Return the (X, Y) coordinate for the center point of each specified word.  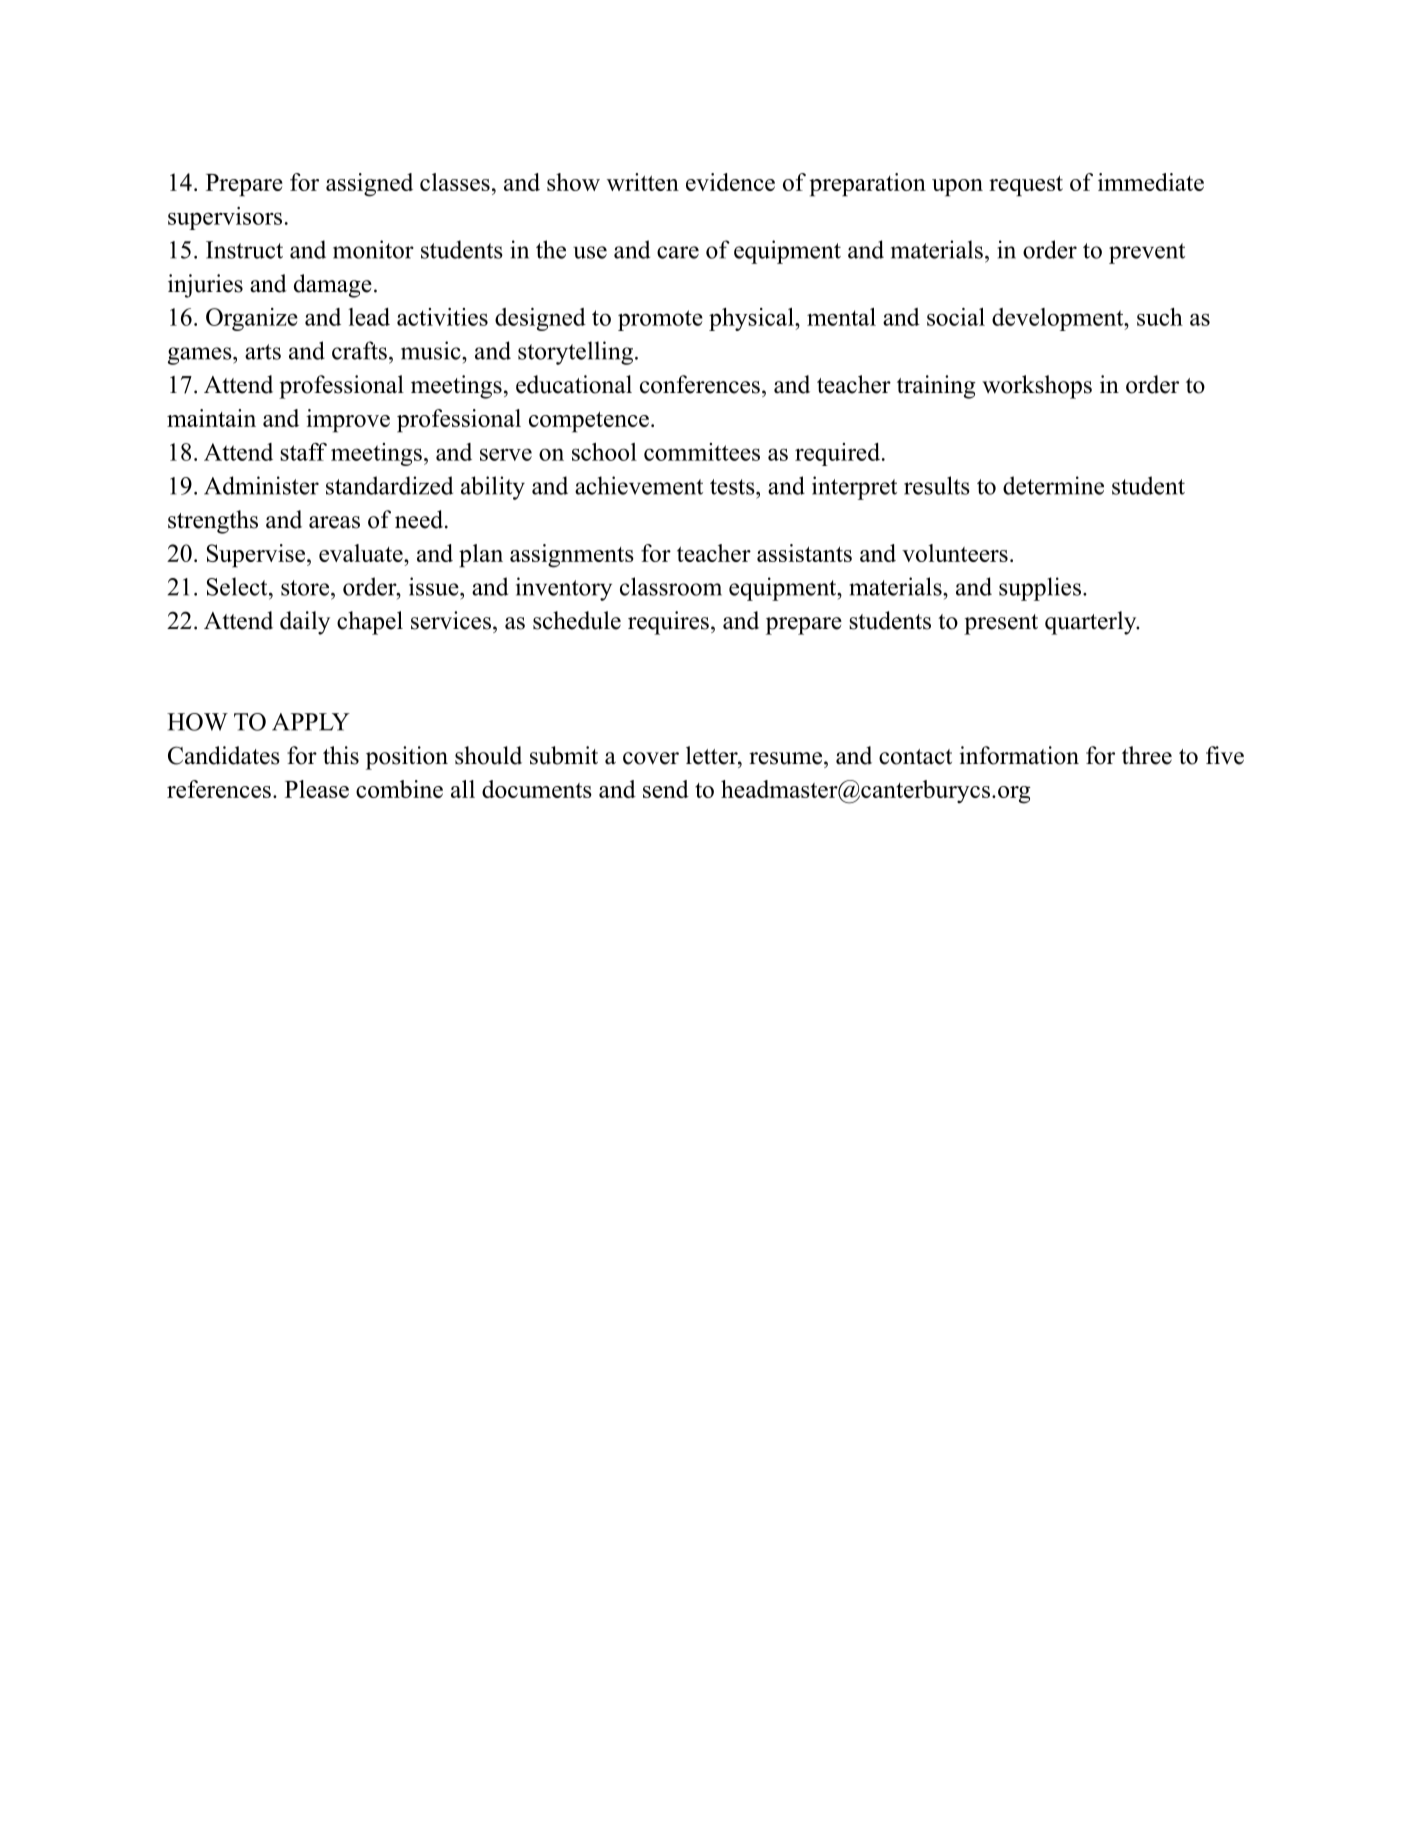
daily (305, 623)
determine (1053, 485)
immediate (1151, 182)
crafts (359, 350)
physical (752, 319)
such (1160, 317)
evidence (730, 182)
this (341, 755)
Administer (261, 485)
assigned (369, 185)
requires (668, 623)
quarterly (1092, 623)
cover (651, 758)
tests (733, 487)
